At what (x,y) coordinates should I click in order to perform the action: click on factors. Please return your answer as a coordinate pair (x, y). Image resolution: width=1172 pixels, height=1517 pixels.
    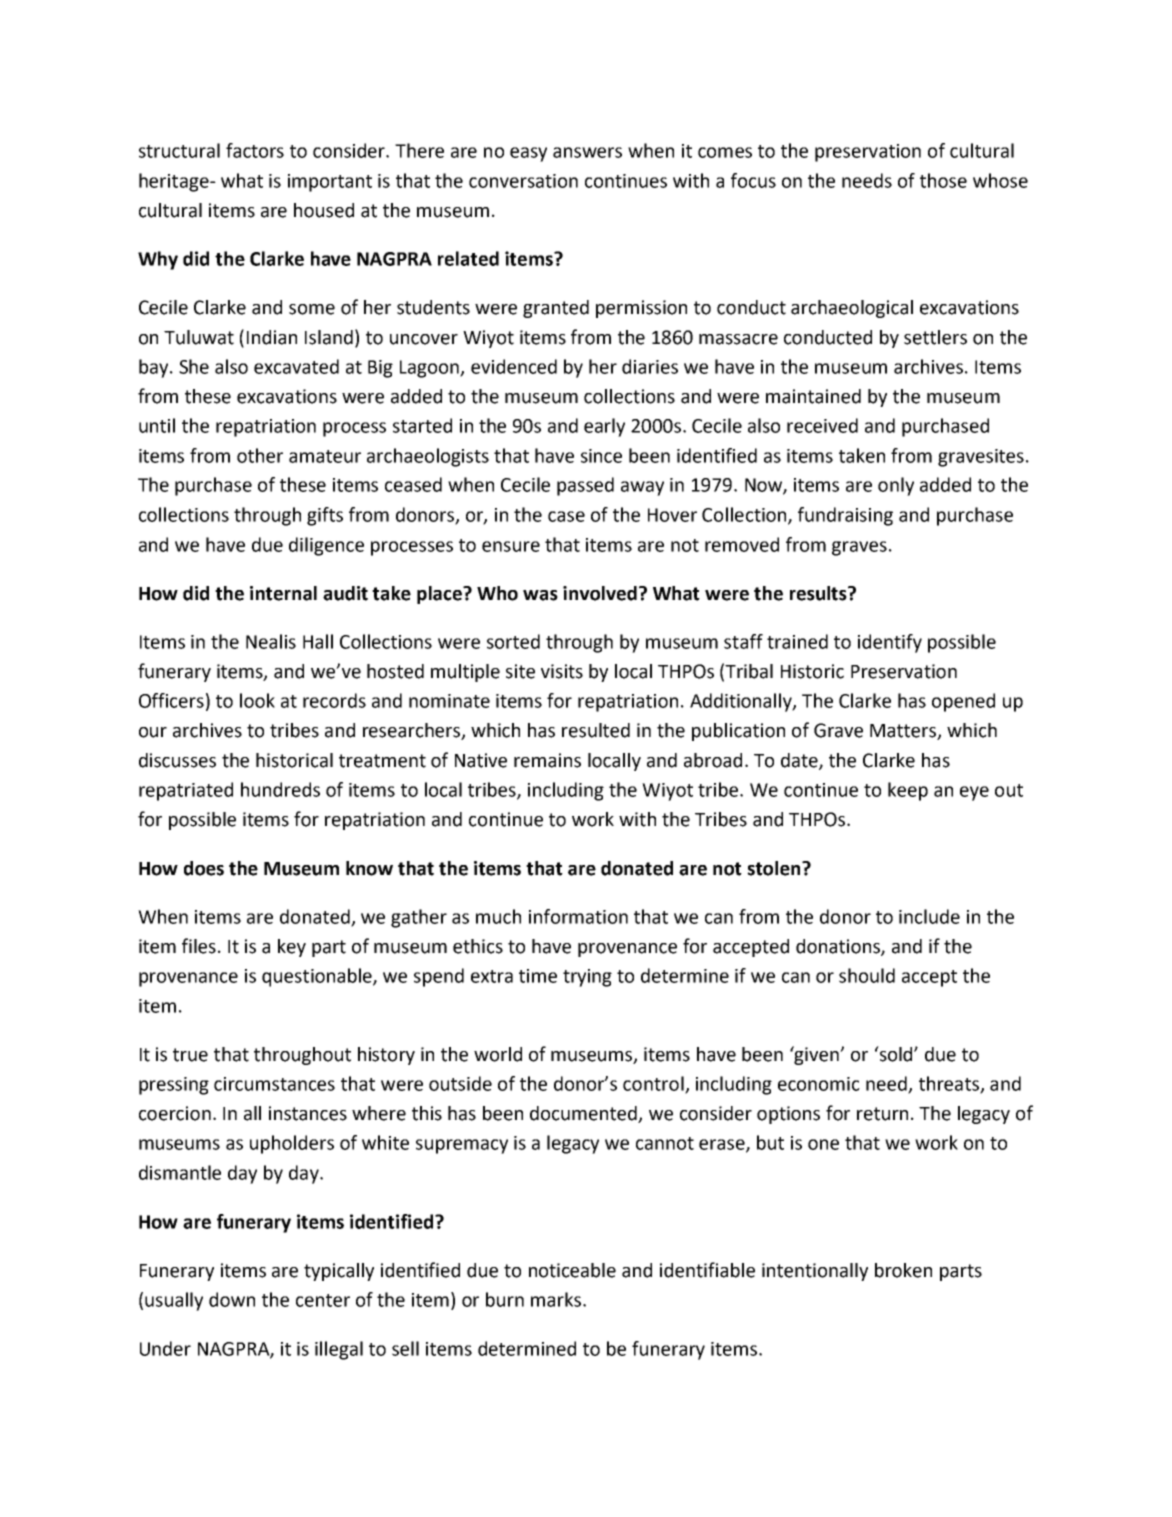
    Looking at the image, I should click on (255, 150).
